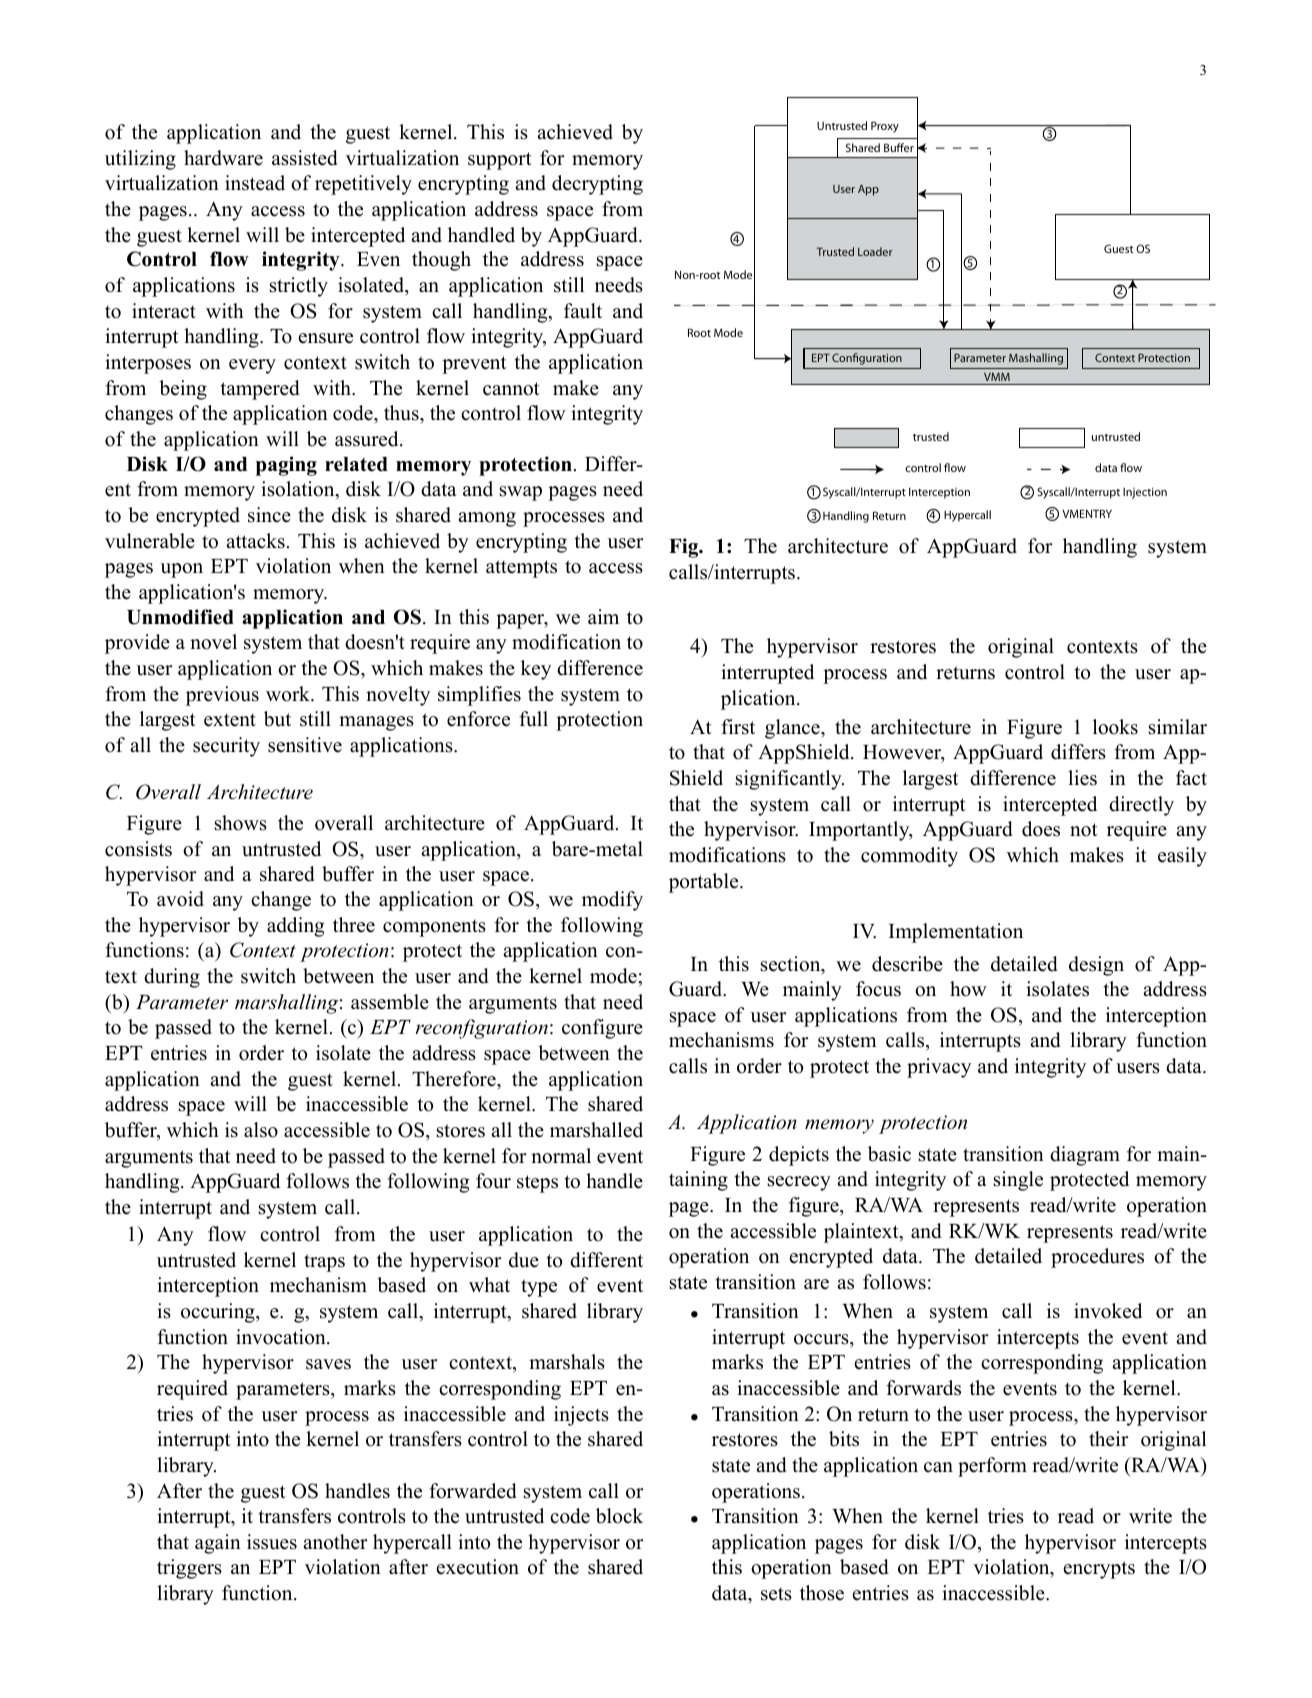 The height and width of the screenshot is (1698, 1312). I want to click on aim, so click(603, 616).
